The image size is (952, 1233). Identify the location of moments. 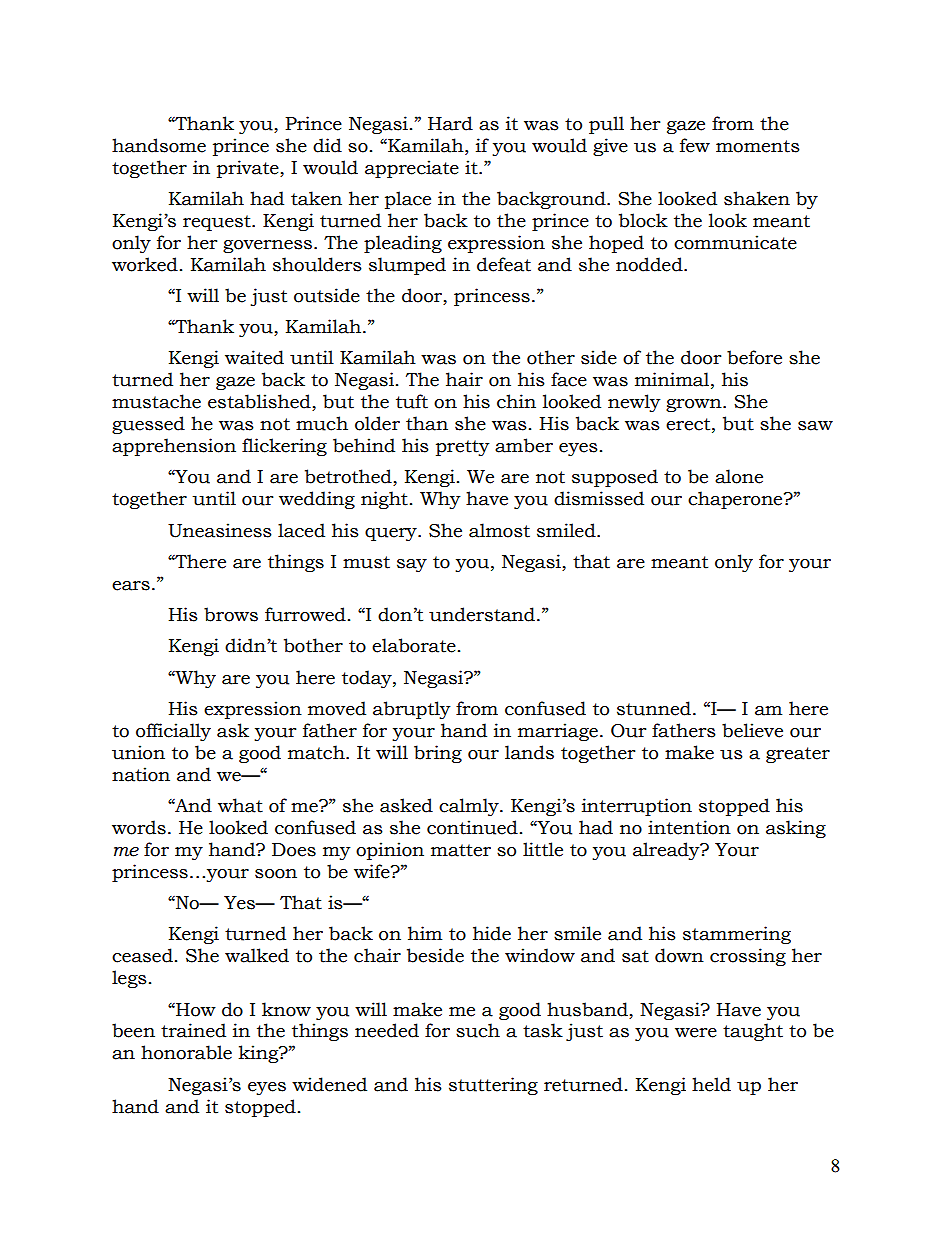
(758, 146).
